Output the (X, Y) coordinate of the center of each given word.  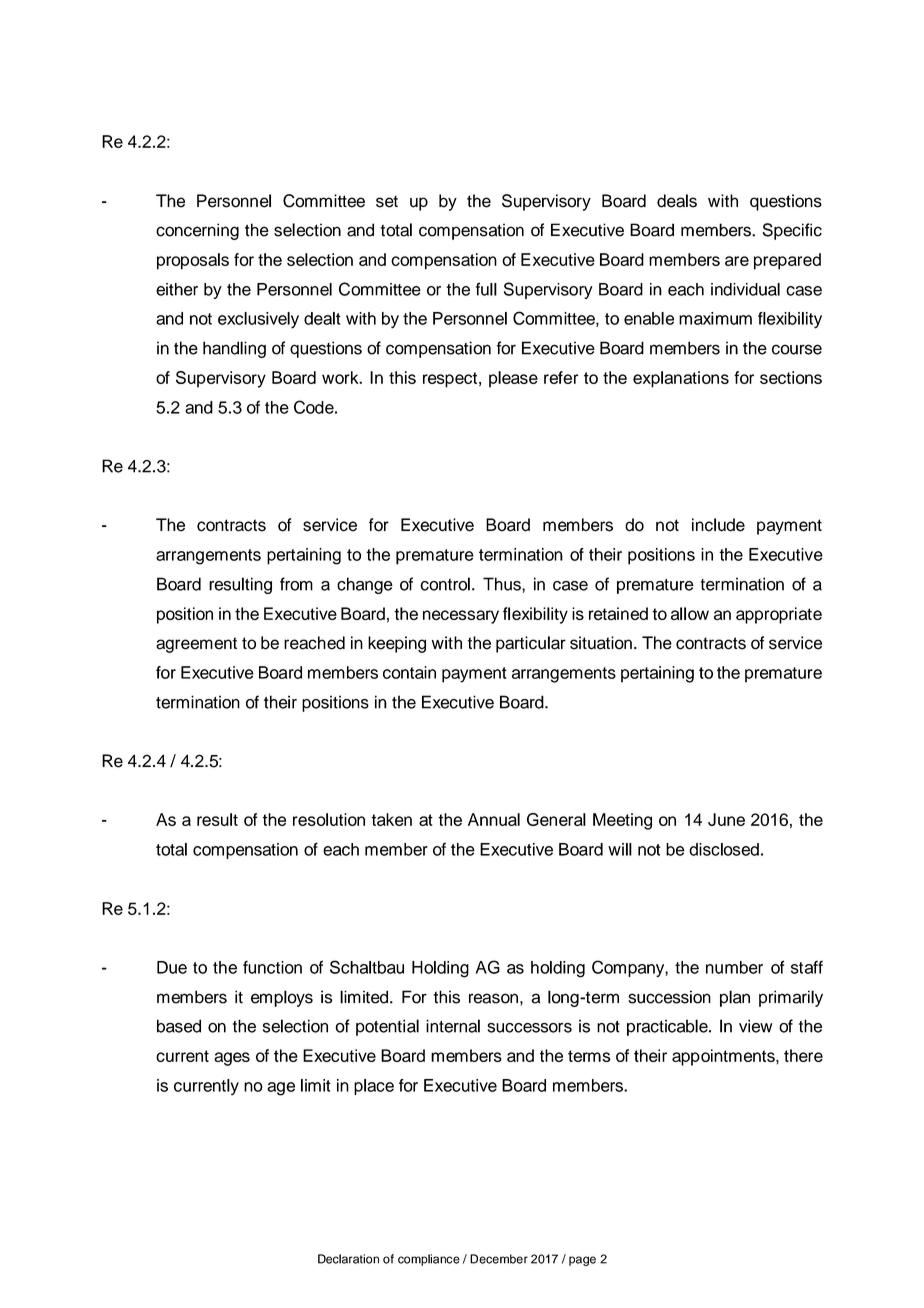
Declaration (348, 1259)
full (486, 289)
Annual (494, 819)
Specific (792, 231)
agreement (196, 645)
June (726, 819)
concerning (197, 231)
